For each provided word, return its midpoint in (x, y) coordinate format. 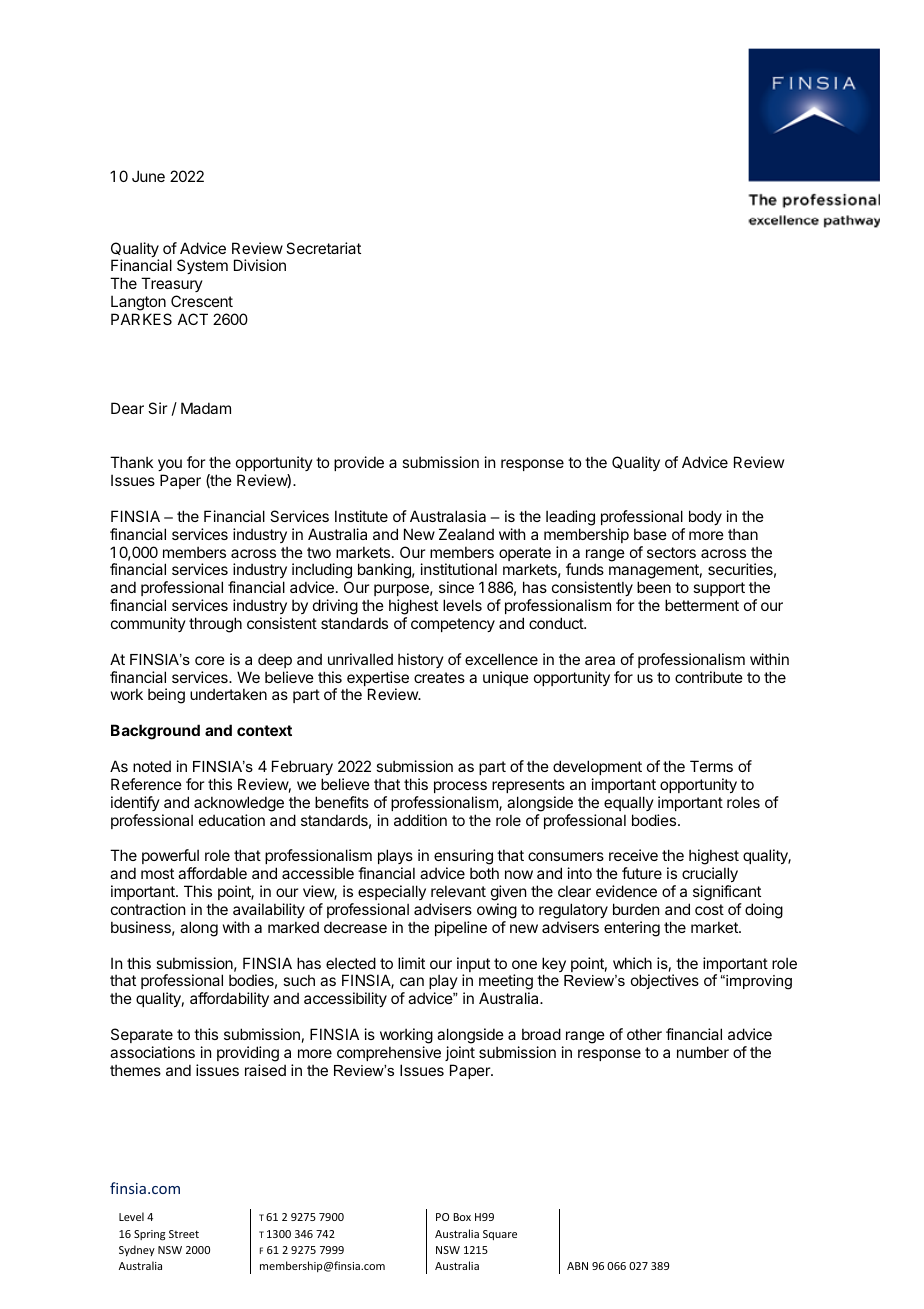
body (705, 517)
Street (184, 1234)
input (473, 966)
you (170, 465)
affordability (229, 999)
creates (439, 677)
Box (462, 1217)
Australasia (448, 516)
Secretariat (323, 248)
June (148, 176)
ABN (577, 1266)
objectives (665, 981)
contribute (709, 677)
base (650, 534)
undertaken (228, 694)
